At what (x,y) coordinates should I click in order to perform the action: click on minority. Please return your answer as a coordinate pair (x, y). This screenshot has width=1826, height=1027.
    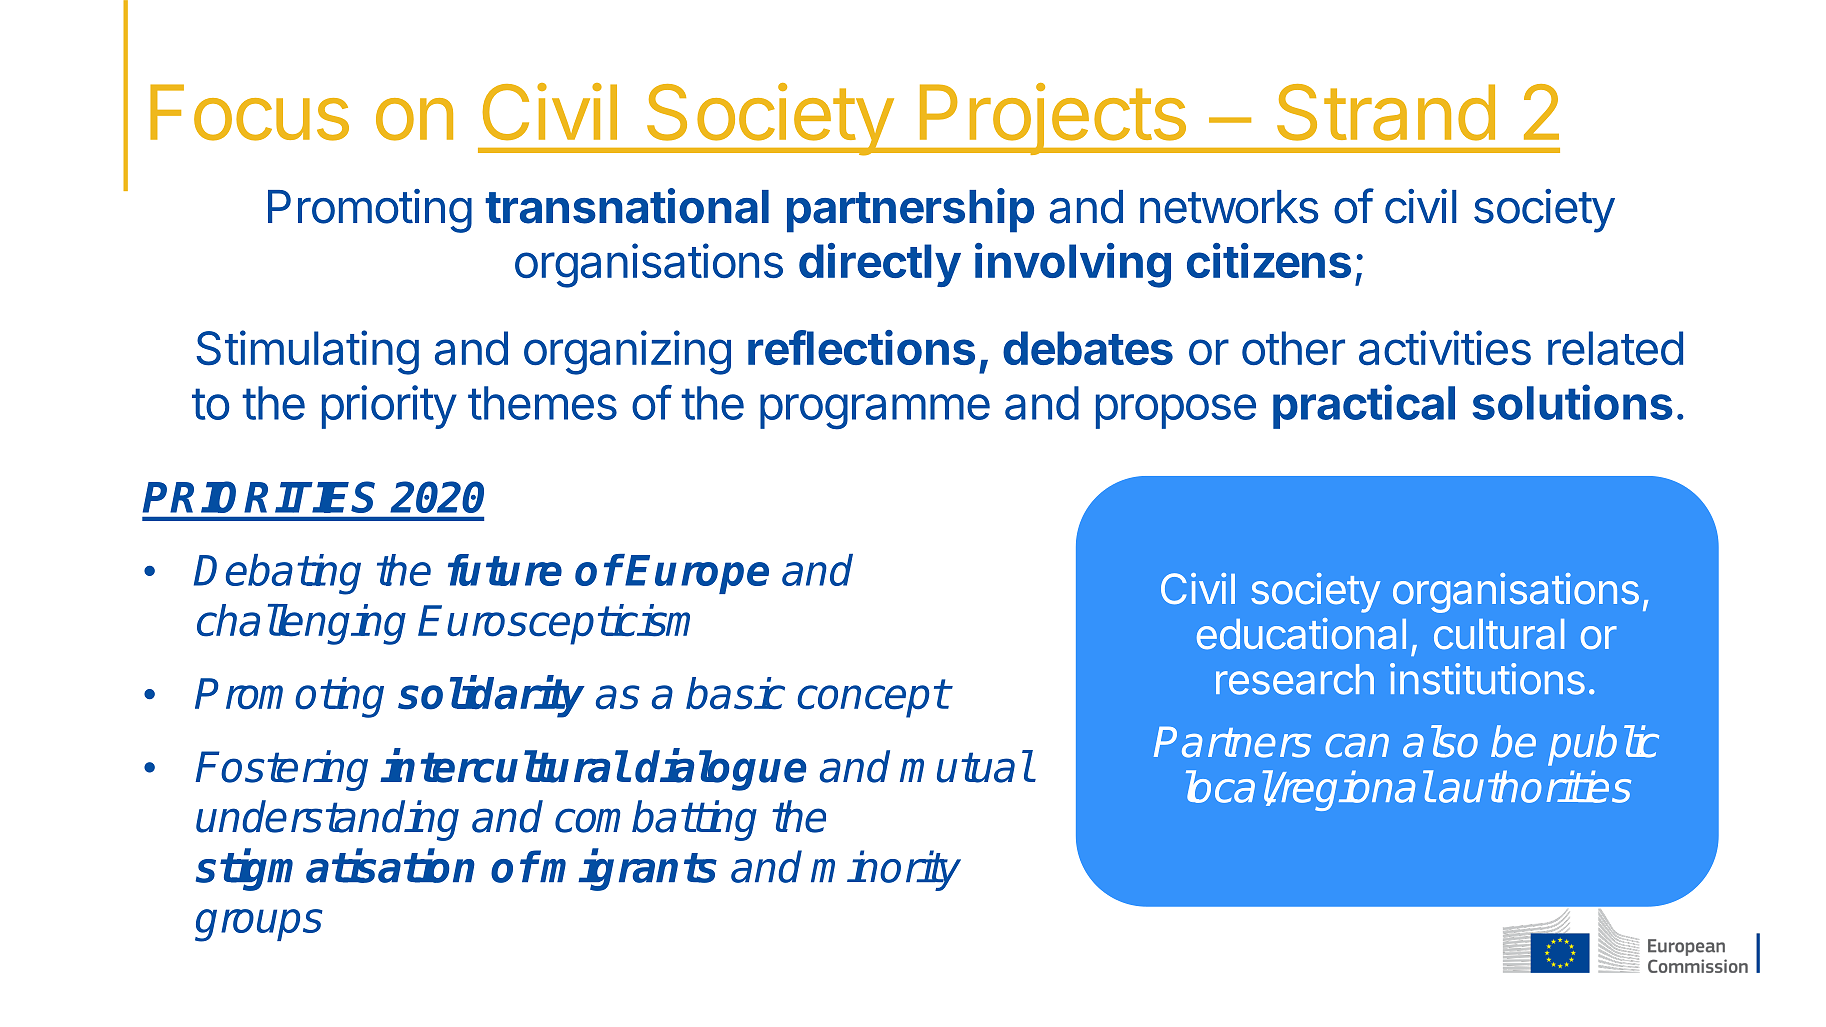
    Looking at the image, I should click on (886, 870).
